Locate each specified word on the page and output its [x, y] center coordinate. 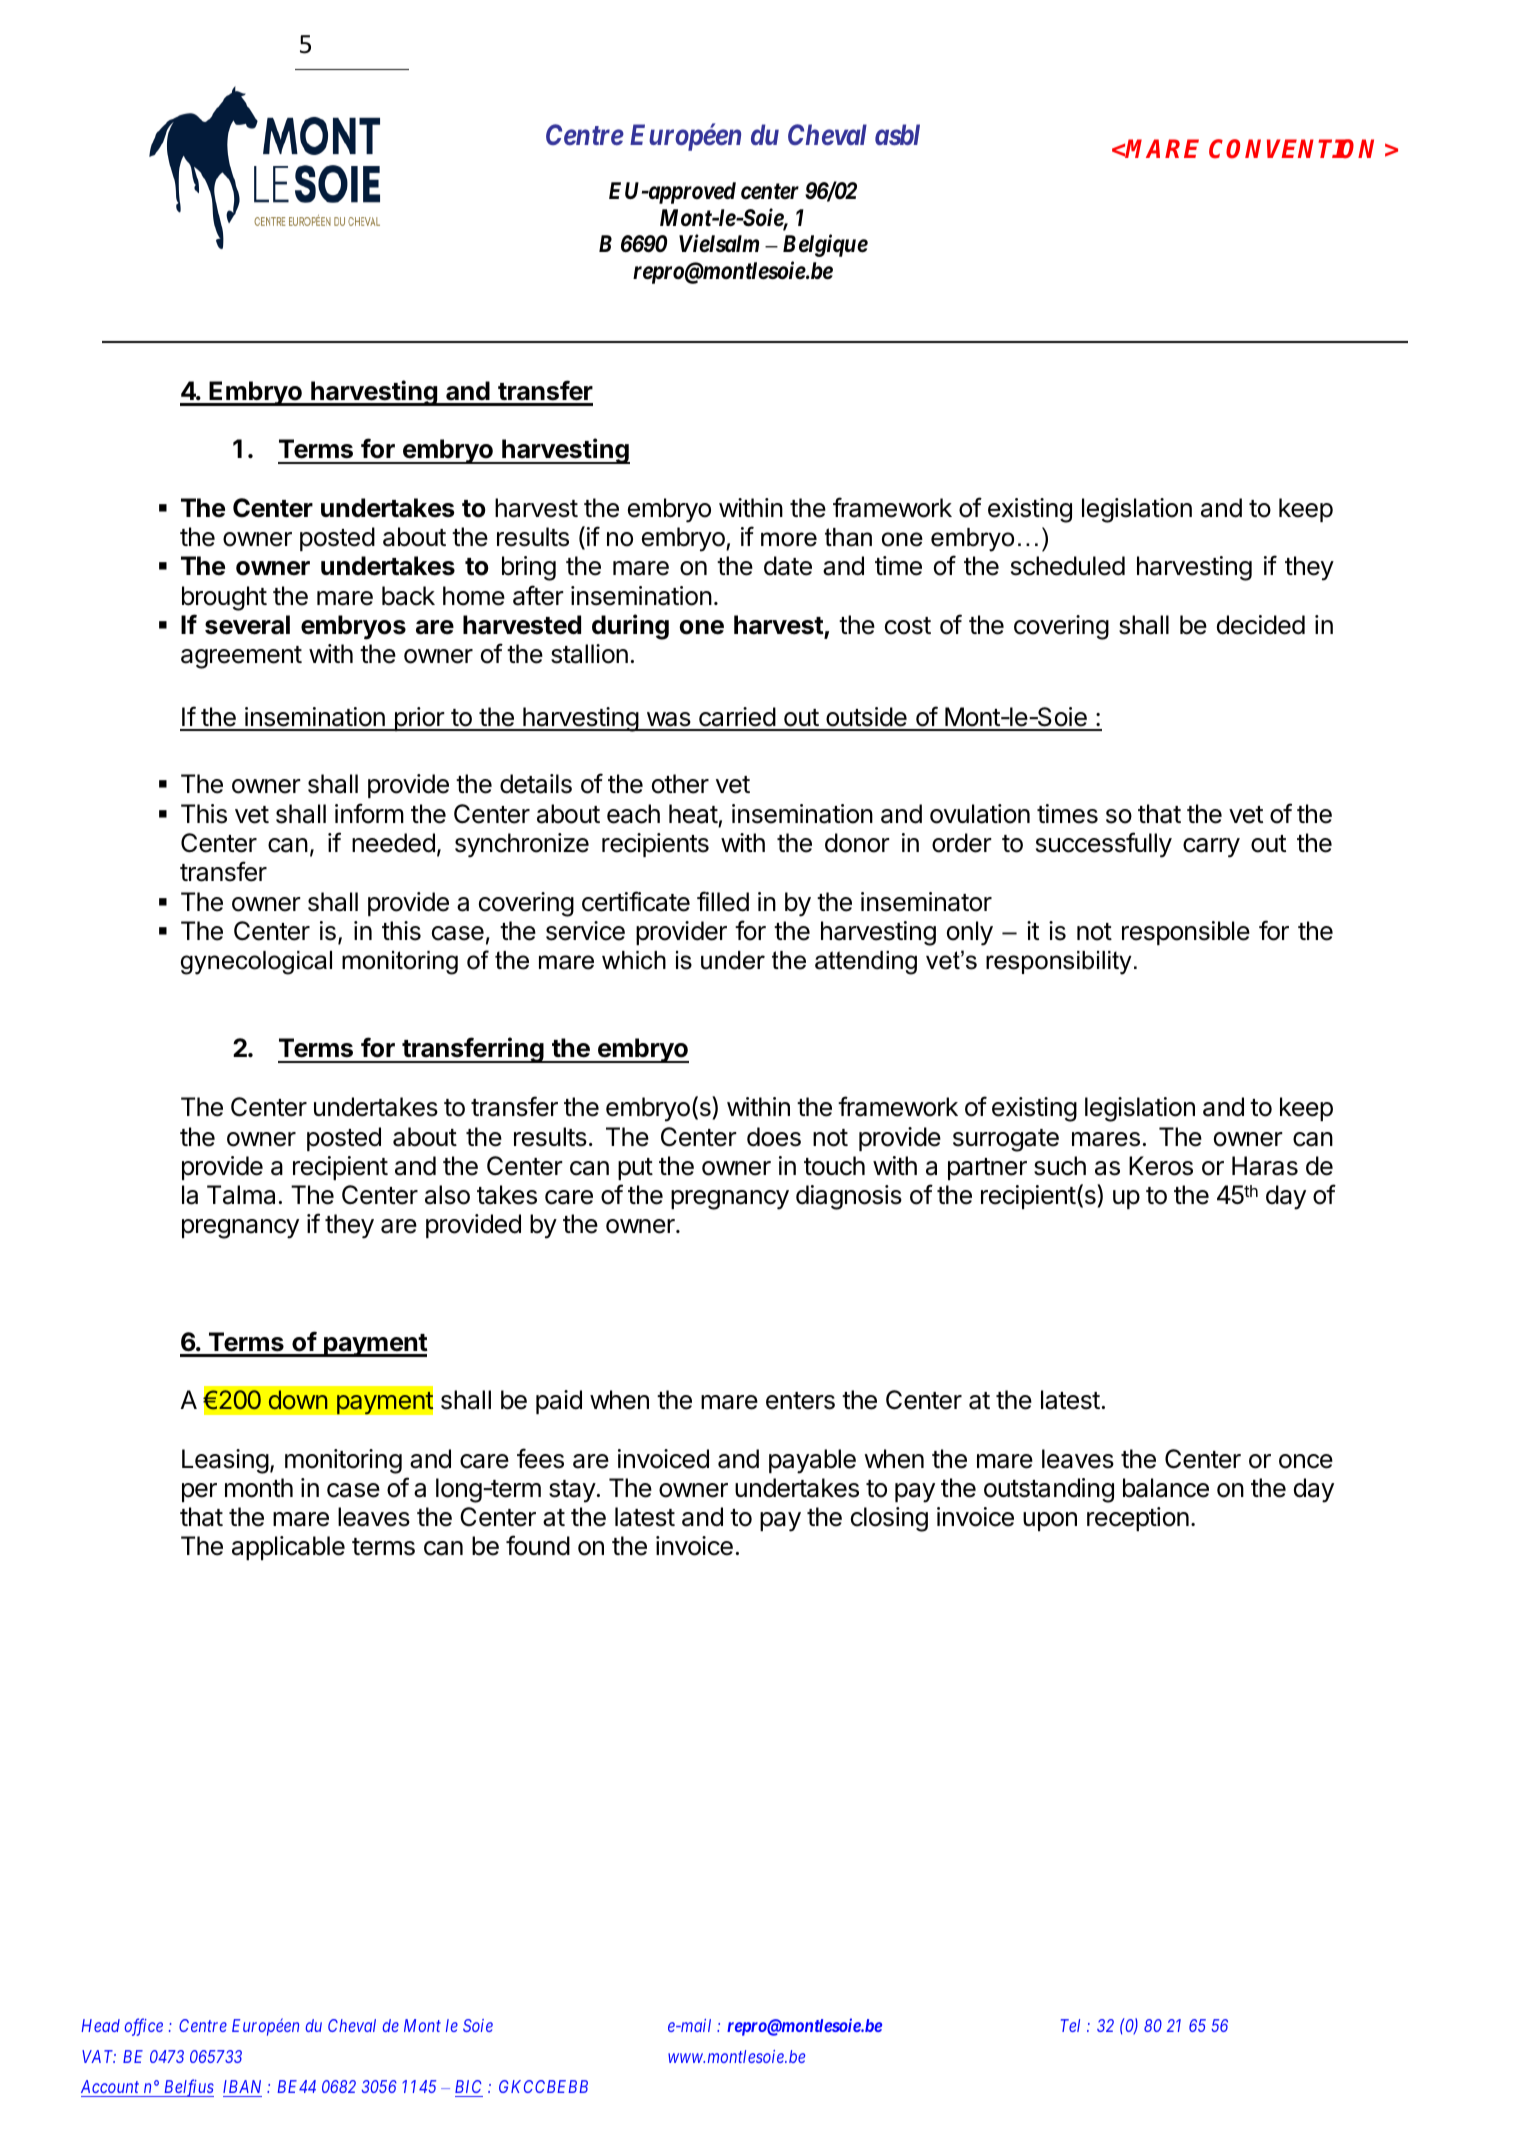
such [1060, 1166]
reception [1138, 1519]
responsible [1186, 933]
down [298, 1399]
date [788, 566]
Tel [1070, 2025]
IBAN [242, 2086]
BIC [468, 2086]
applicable [288, 1548]
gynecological [256, 963]
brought [224, 598]
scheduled [1068, 566]
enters [800, 1401]
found [538, 1545]
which [634, 960]
